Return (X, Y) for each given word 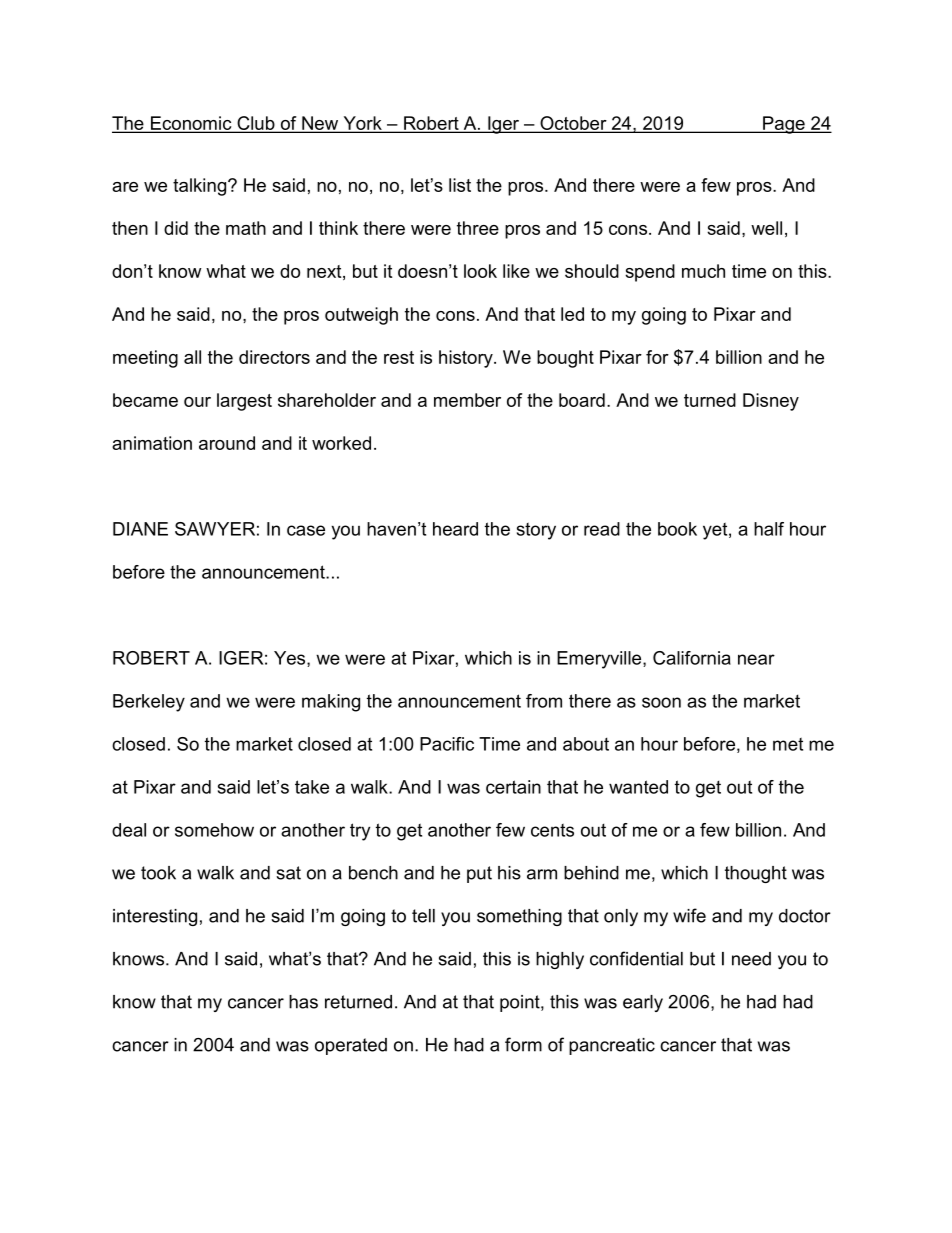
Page (784, 125)
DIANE (140, 529)
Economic (191, 124)
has (303, 1002)
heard (455, 529)
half (769, 529)
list (460, 185)
